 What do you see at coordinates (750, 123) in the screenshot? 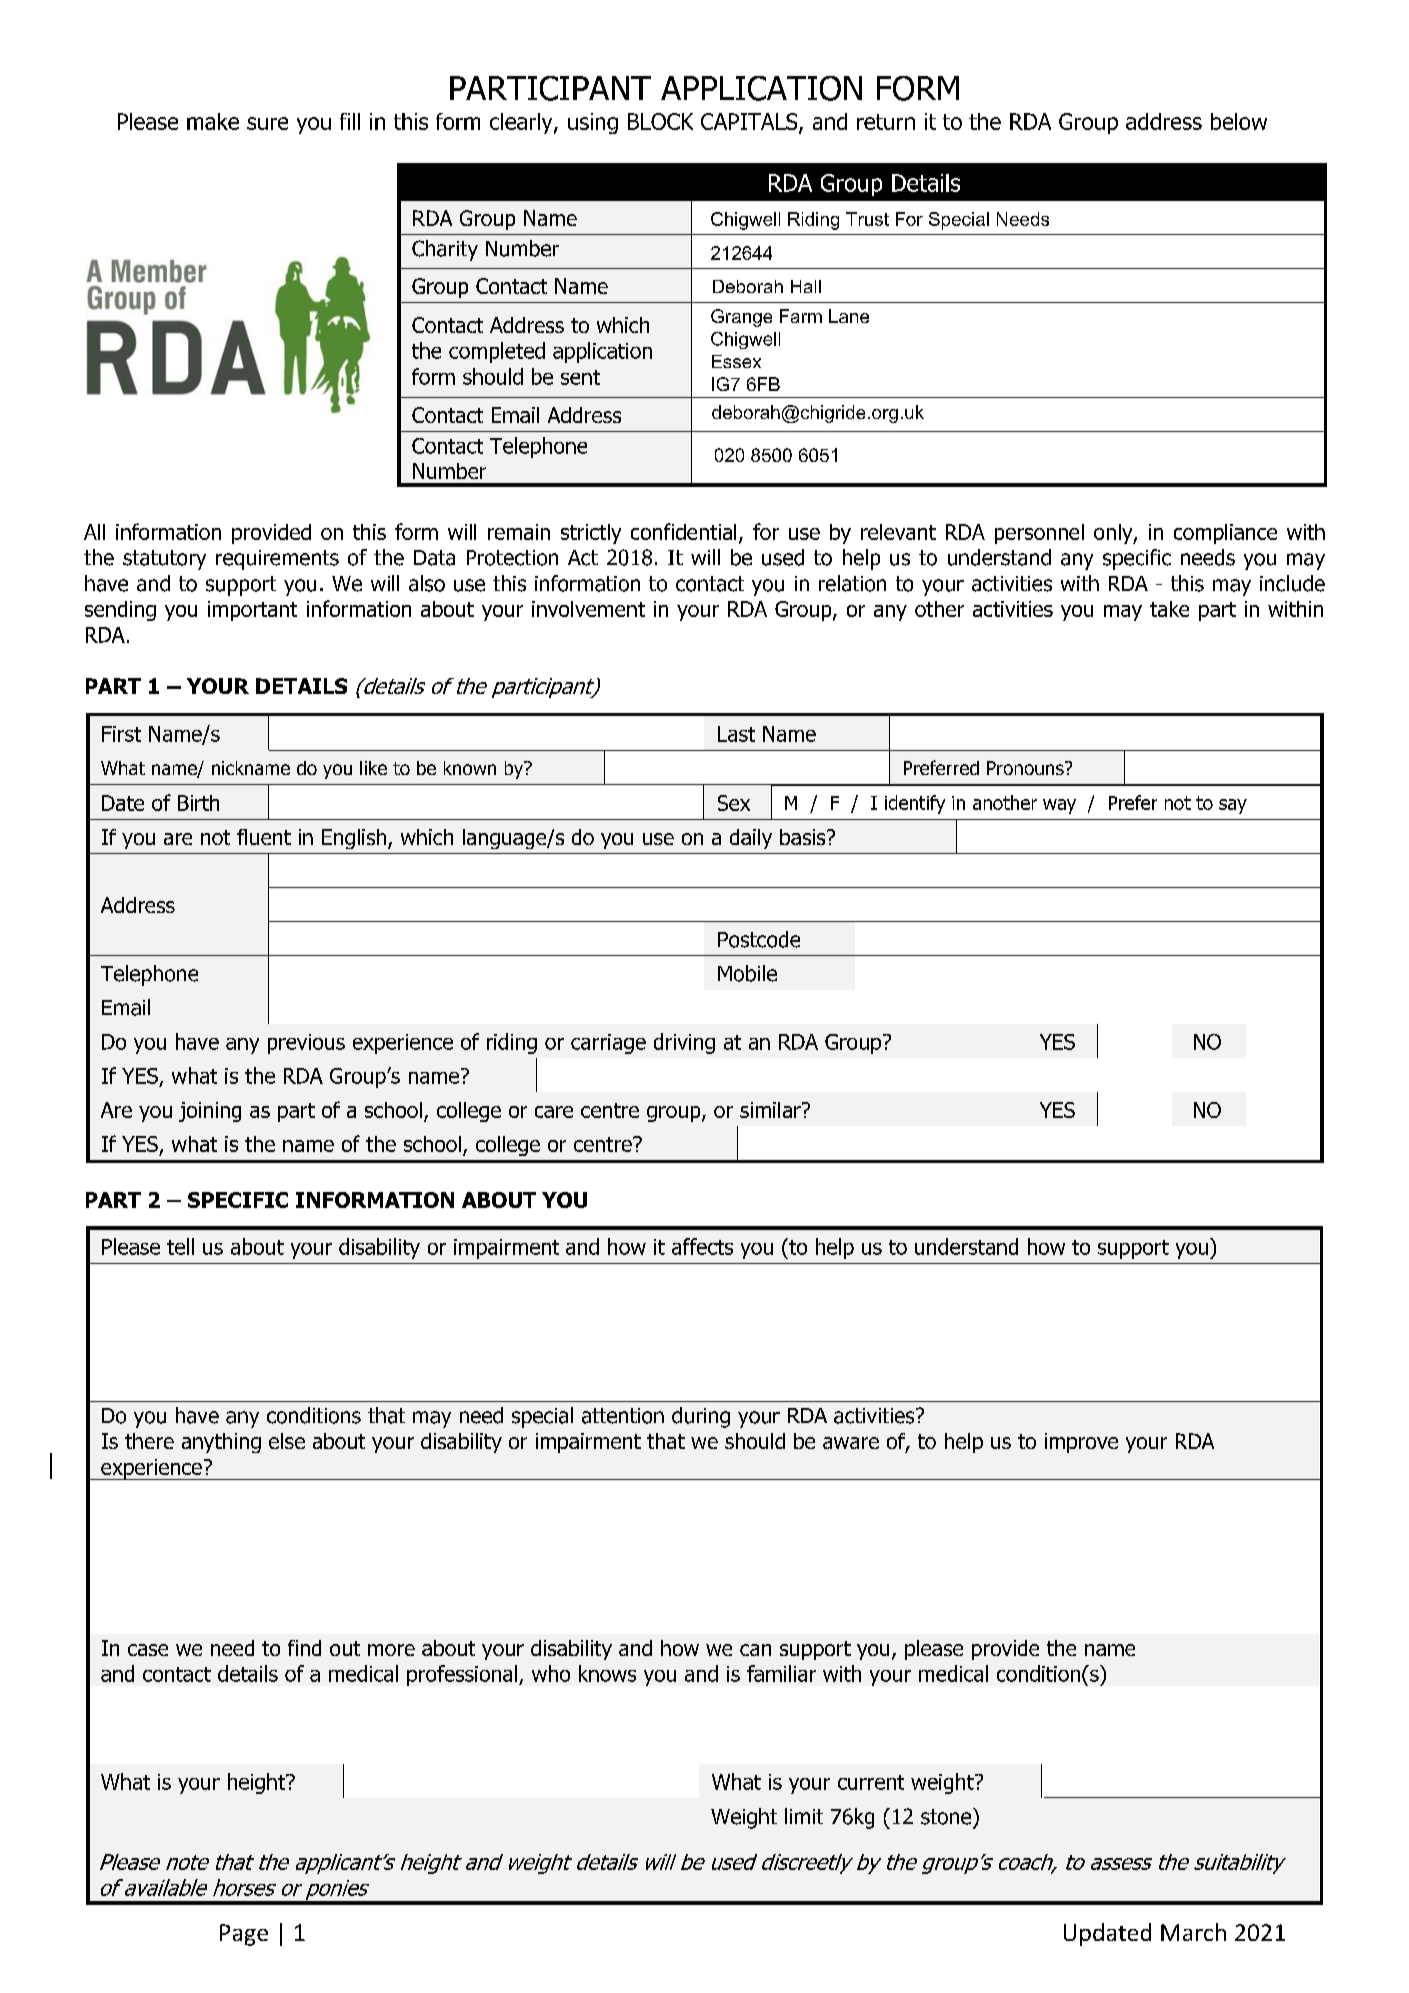
I see `CAPITALS` at bounding box center [750, 123].
